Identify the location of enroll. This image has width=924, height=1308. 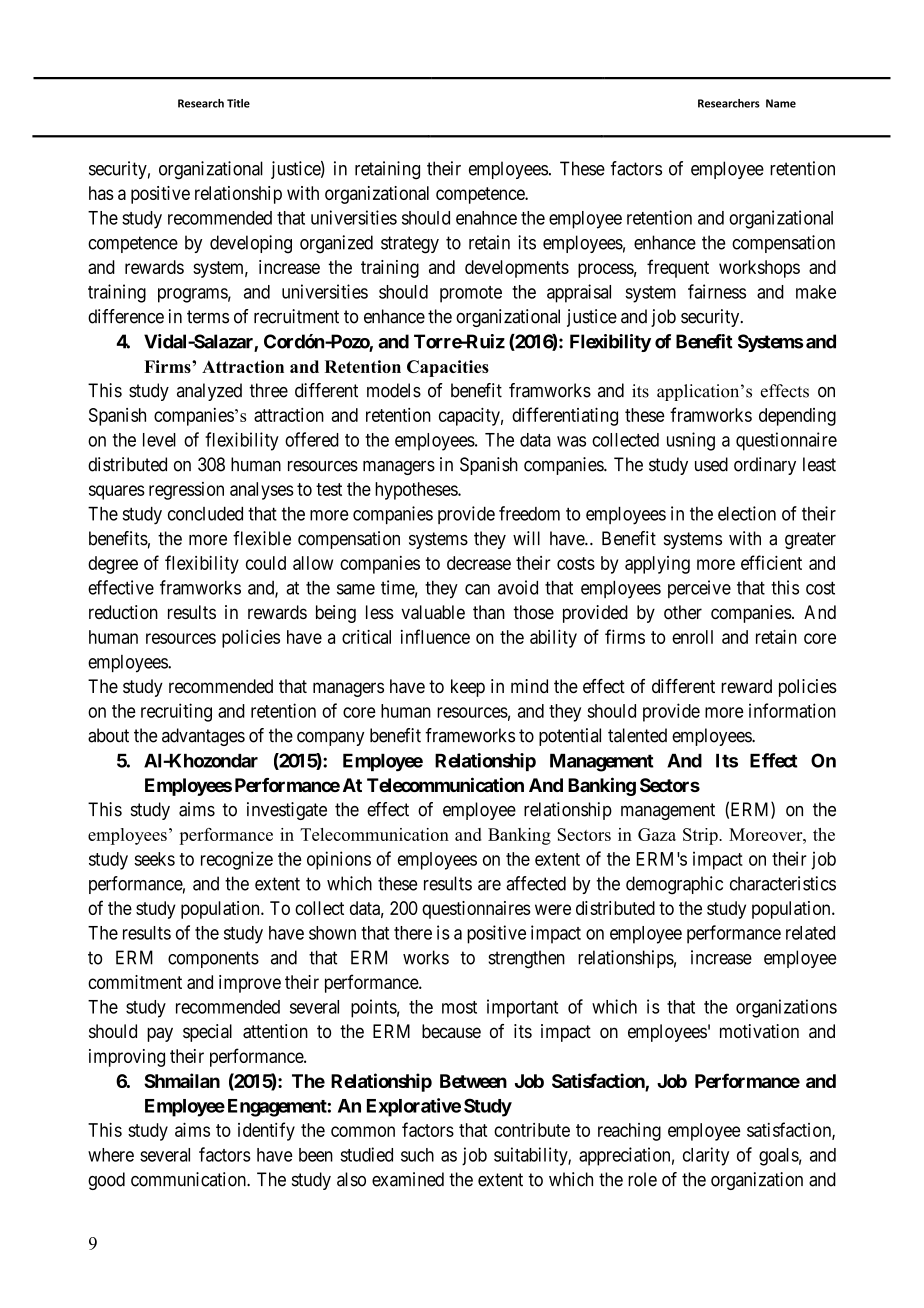
(692, 637).
